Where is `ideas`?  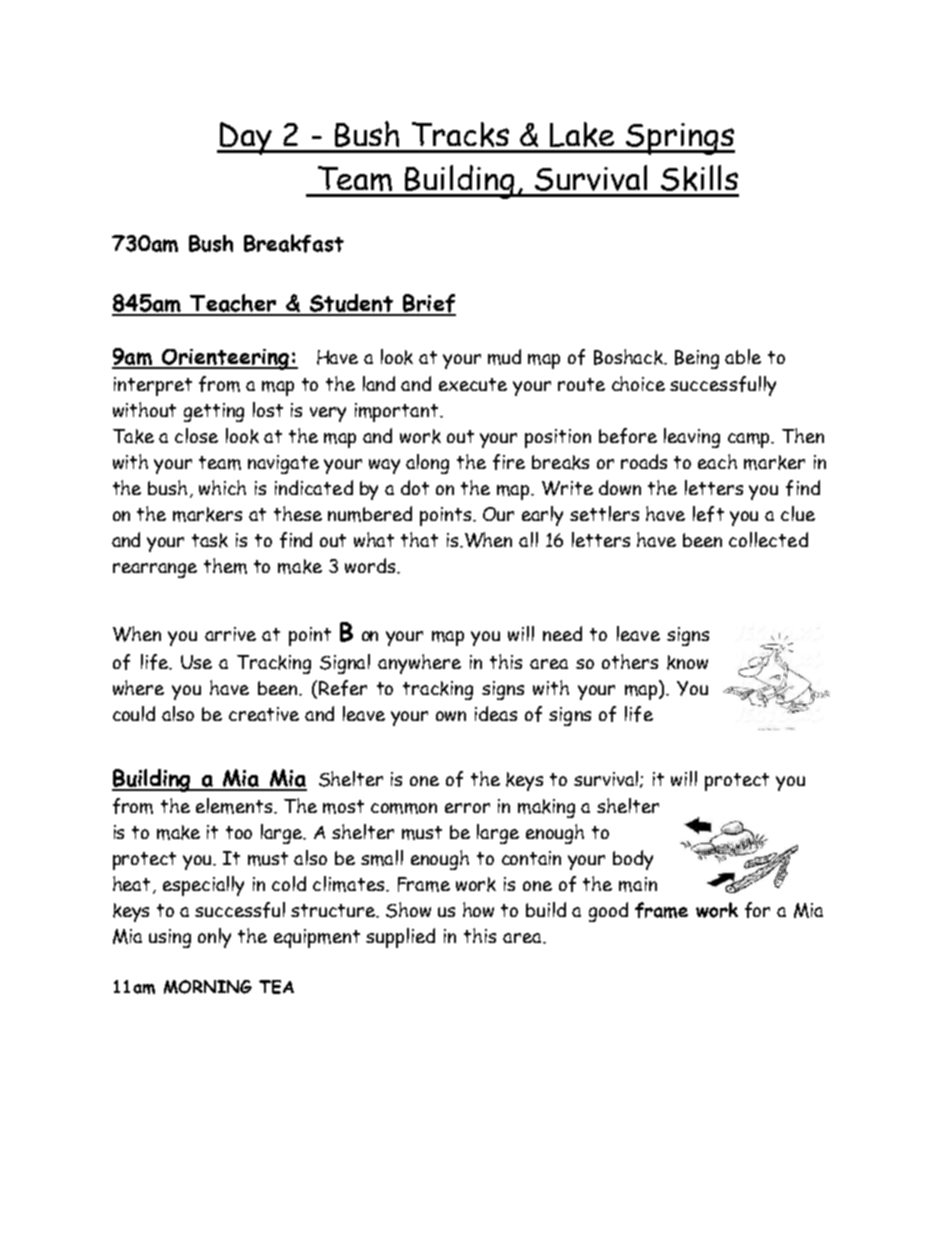
ideas is located at coordinates (496, 713).
